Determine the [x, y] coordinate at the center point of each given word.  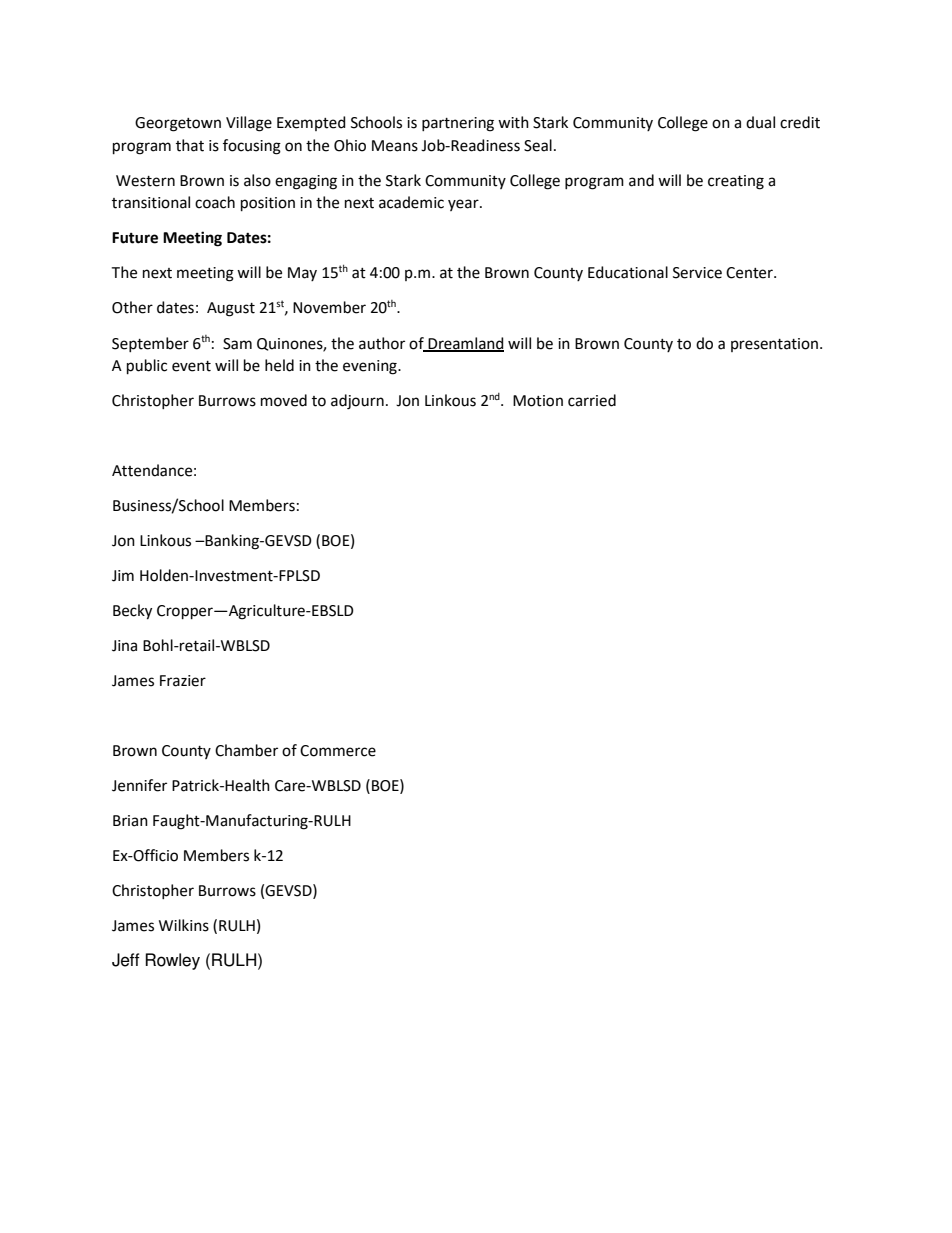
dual [760, 122]
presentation [776, 345]
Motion [538, 401]
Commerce [338, 751]
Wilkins [184, 925]
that [190, 145]
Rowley [172, 961]
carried [592, 400]
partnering [458, 124]
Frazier [183, 681]
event [191, 366]
